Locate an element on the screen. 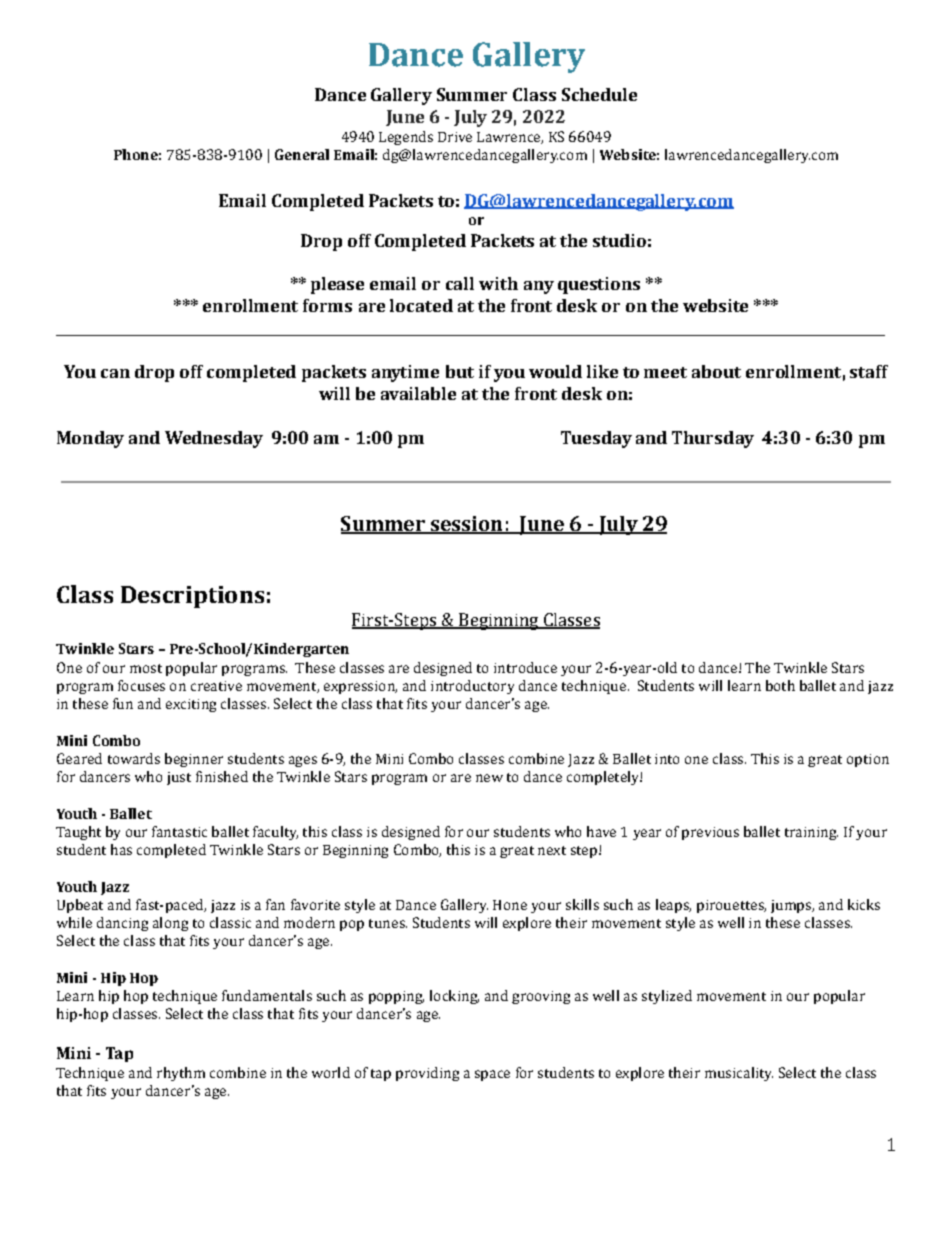  both is located at coordinates (780, 685).
